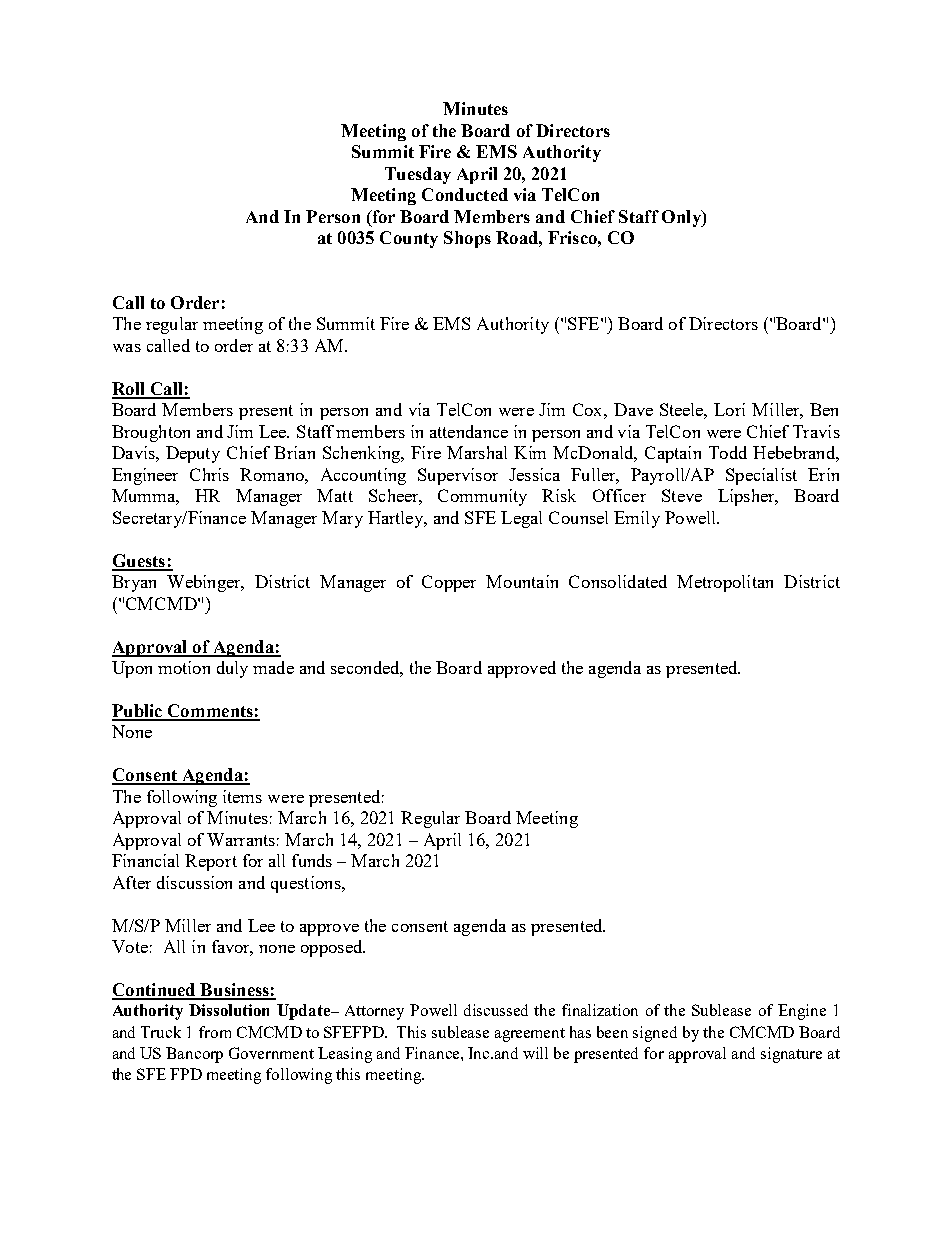  I want to click on discussed, so click(496, 1010).
